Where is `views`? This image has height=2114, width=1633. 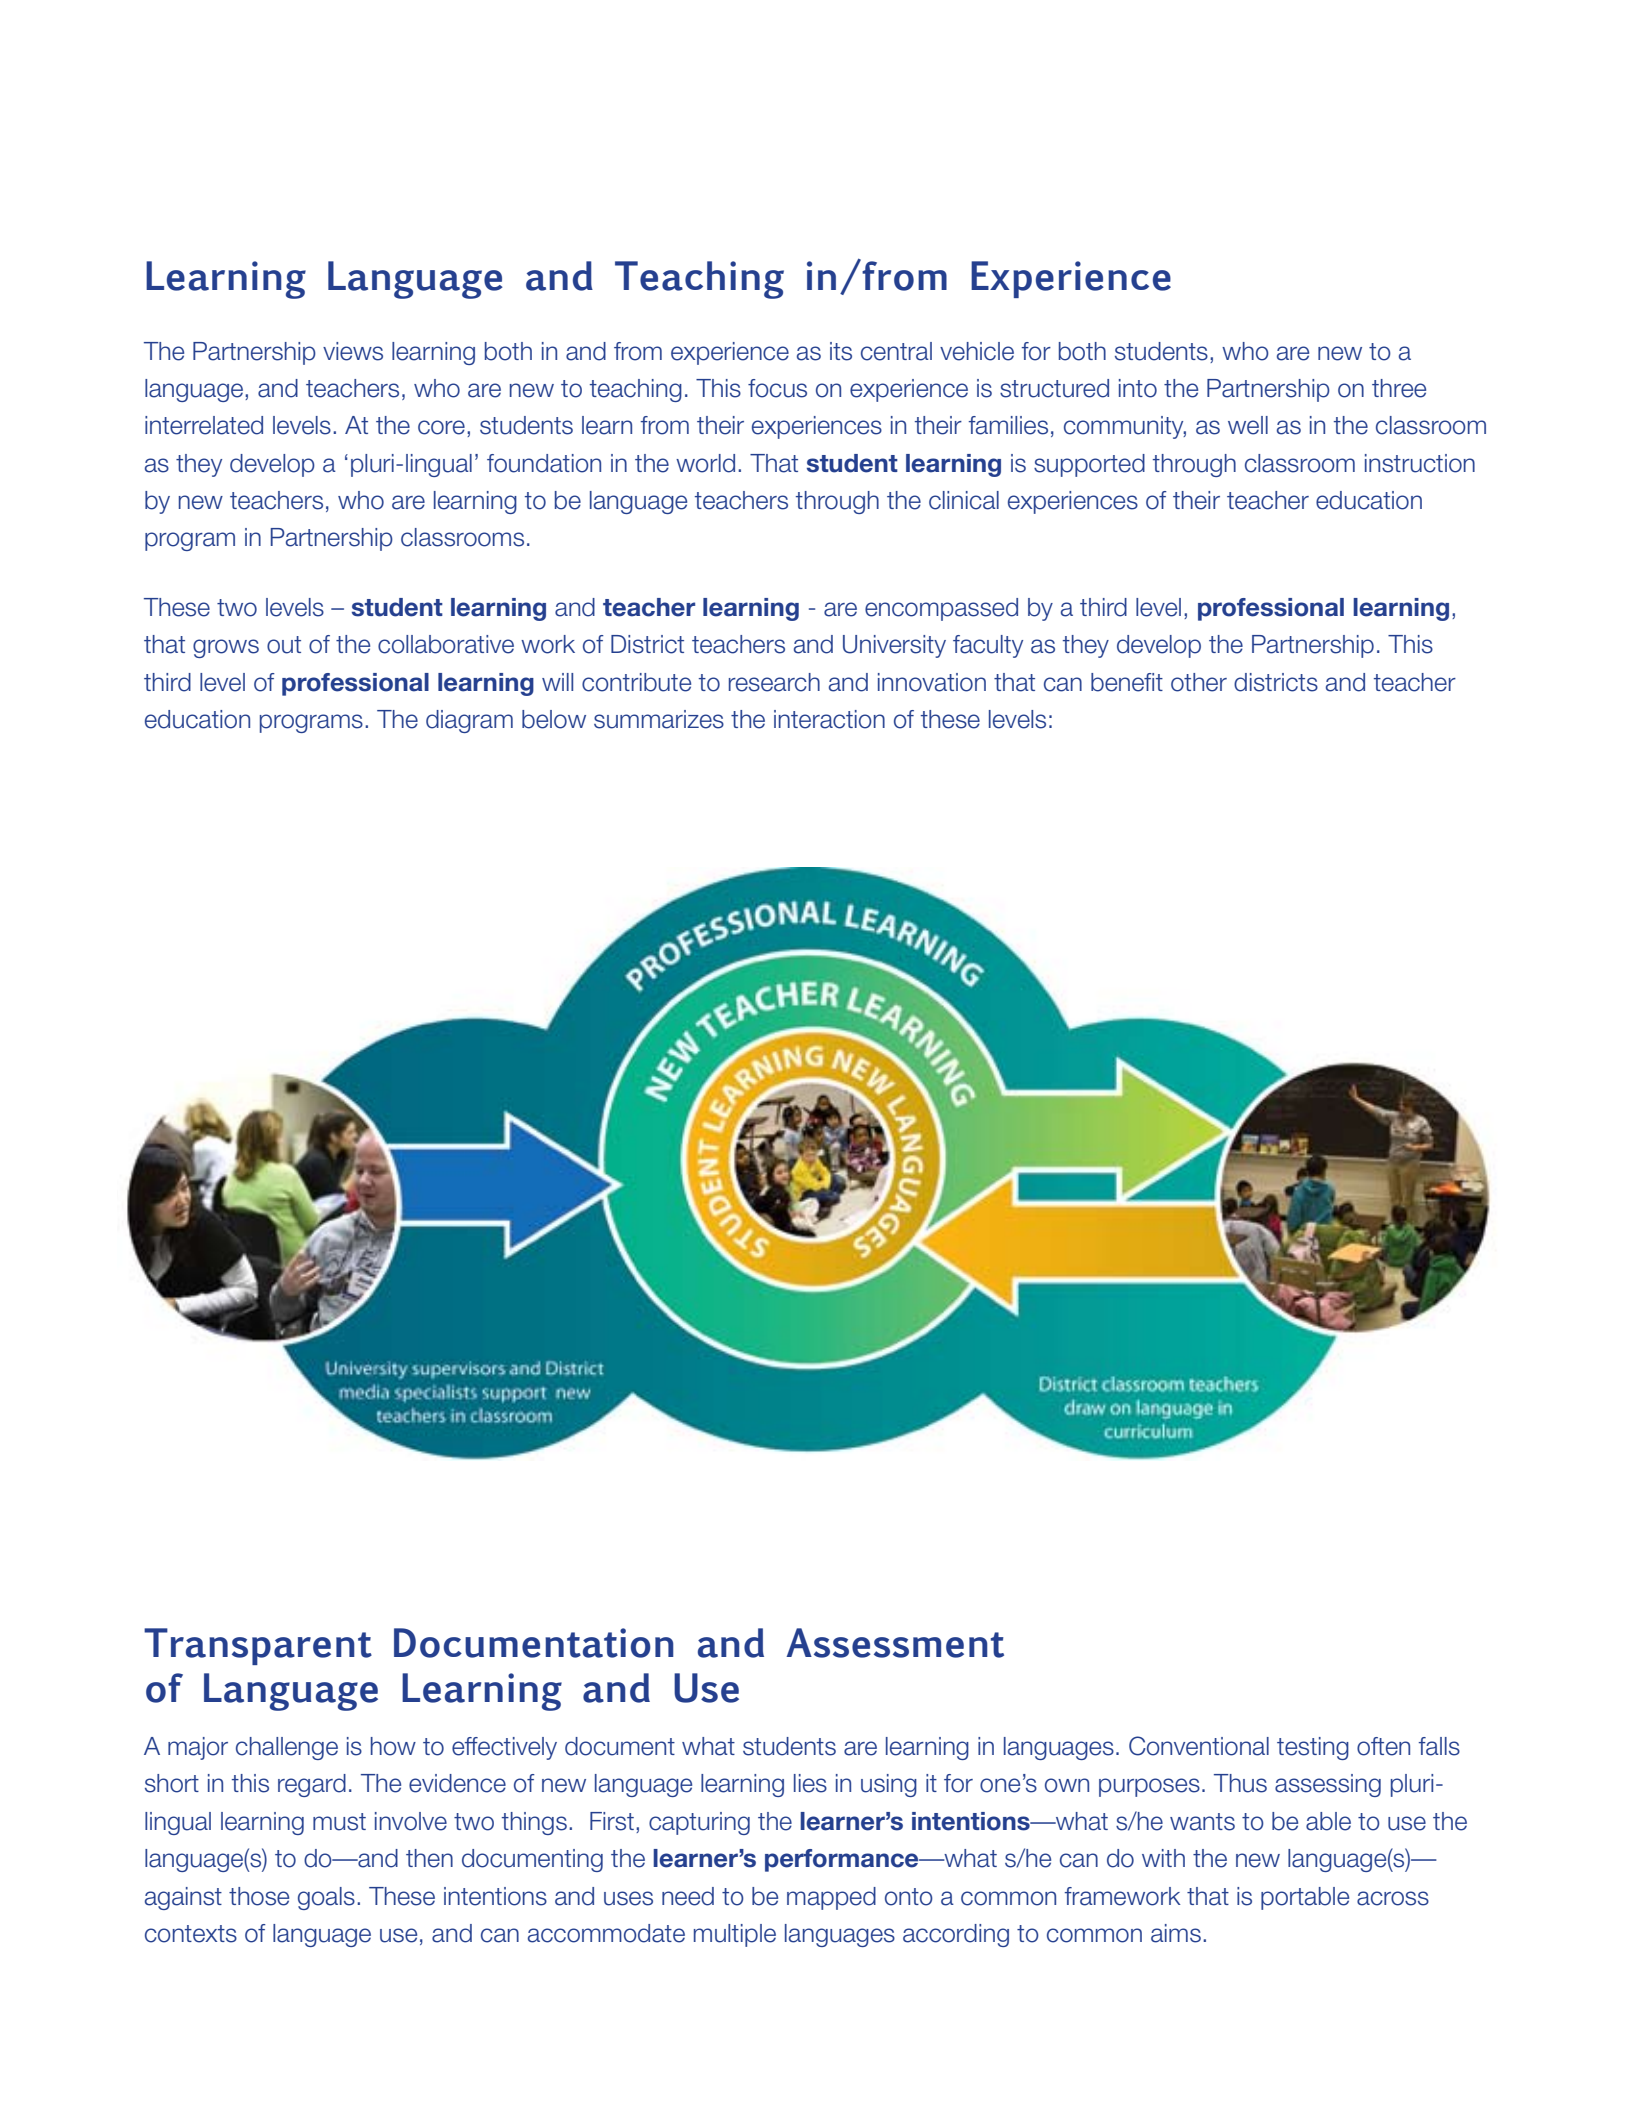 views is located at coordinates (353, 351).
